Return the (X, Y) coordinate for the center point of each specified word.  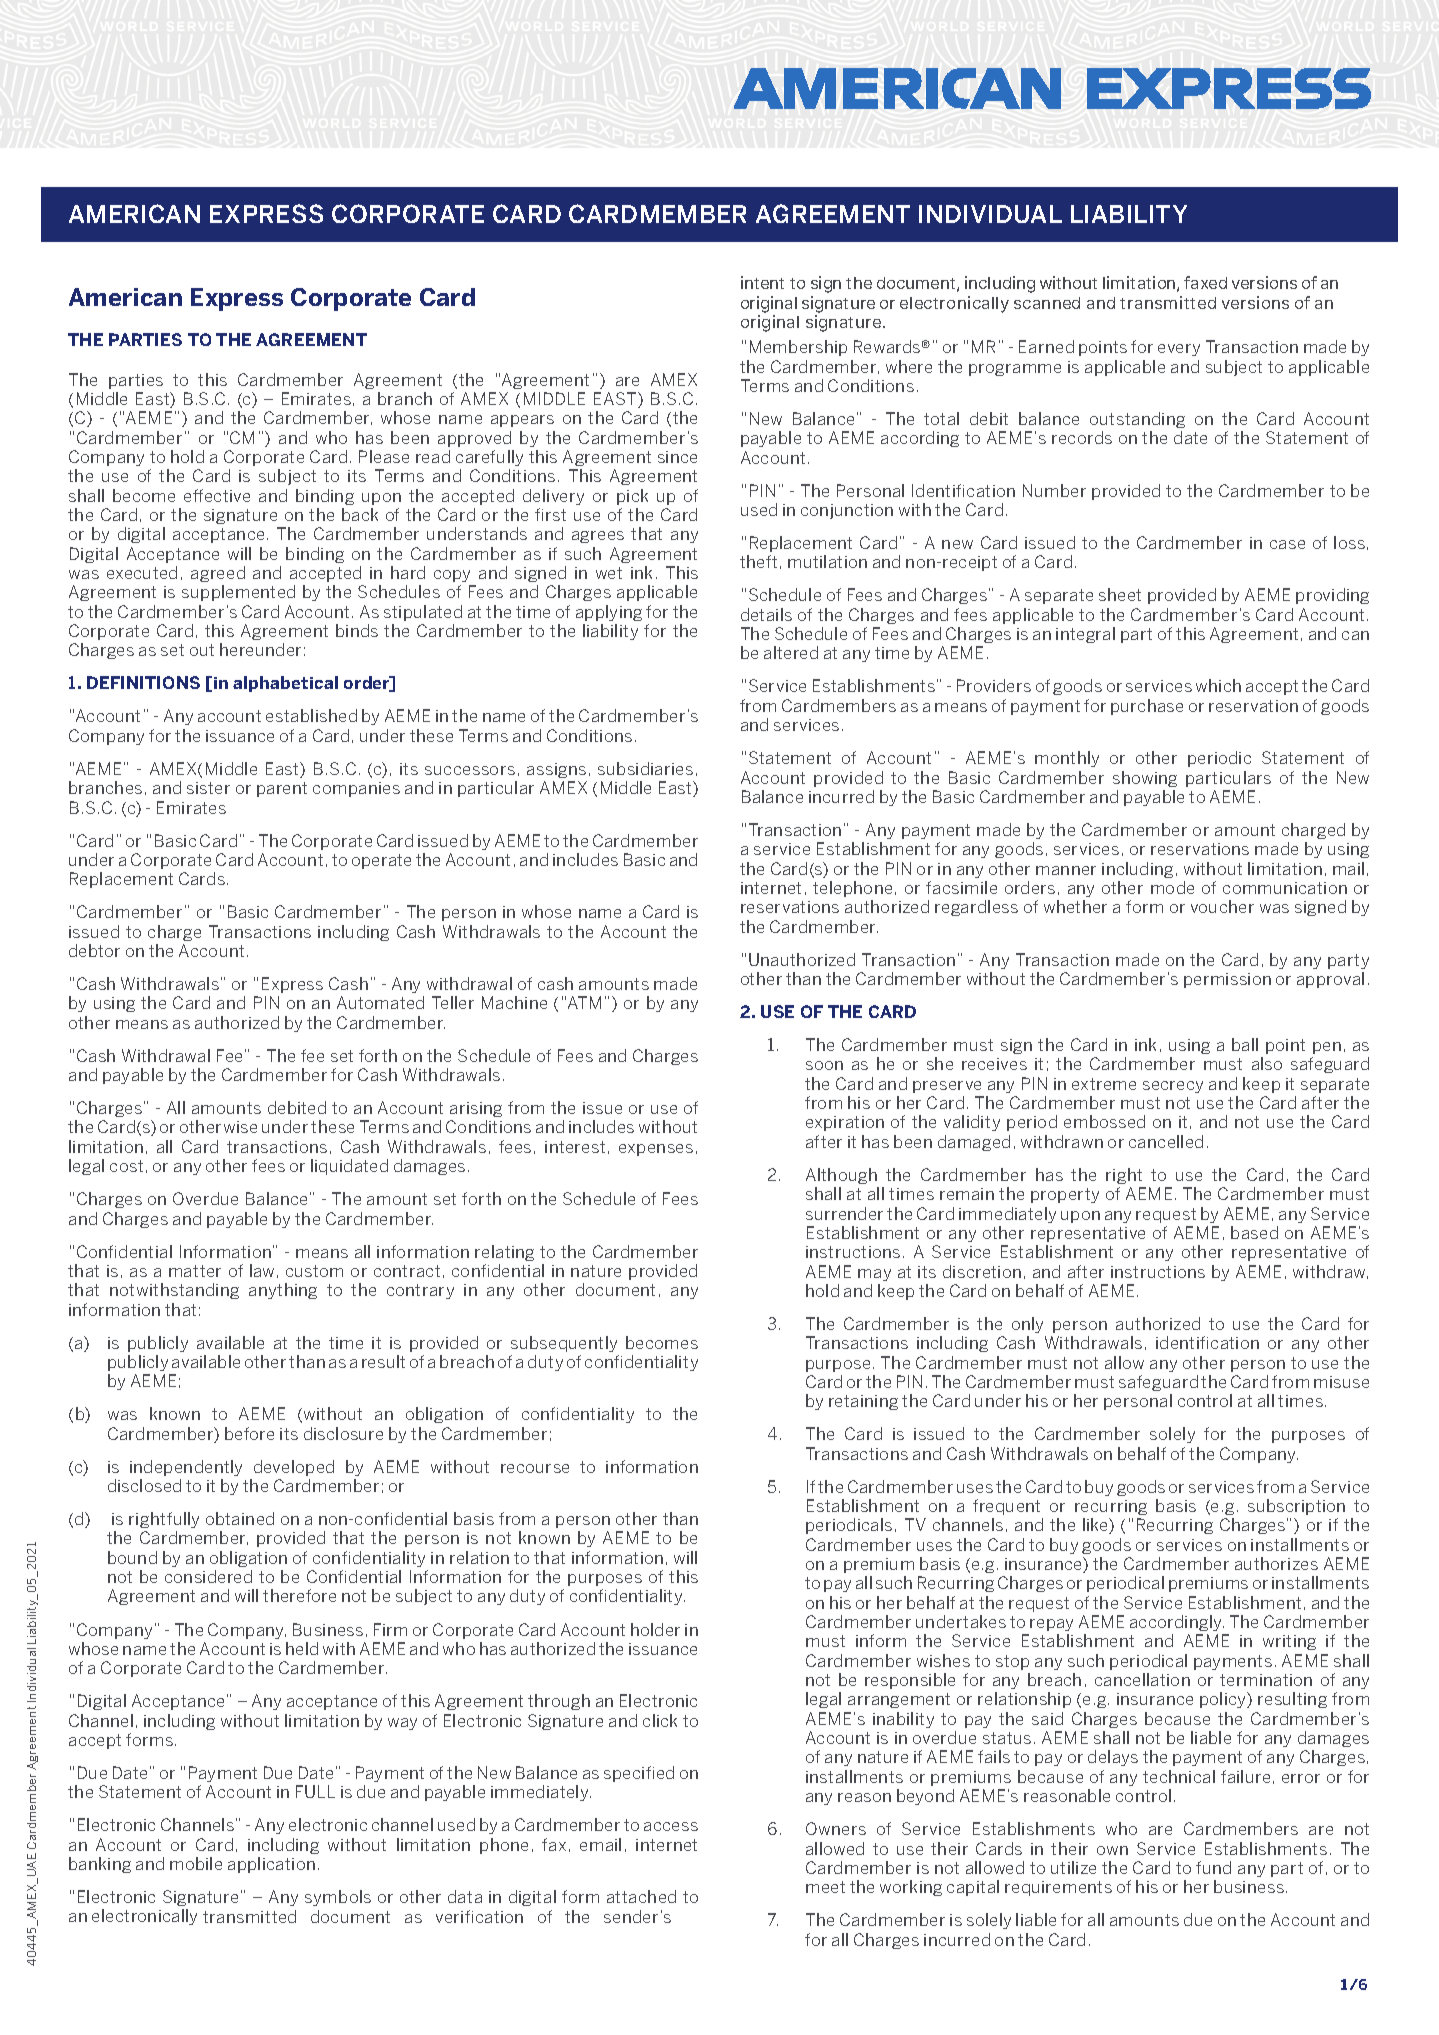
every (1179, 350)
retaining (863, 1402)
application (271, 1865)
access (671, 1826)
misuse (1341, 1382)
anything (283, 1291)
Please (384, 456)
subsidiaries (645, 768)
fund (1213, 1867)
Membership (798, 348)
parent (282, 789)
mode (1172, 887)
